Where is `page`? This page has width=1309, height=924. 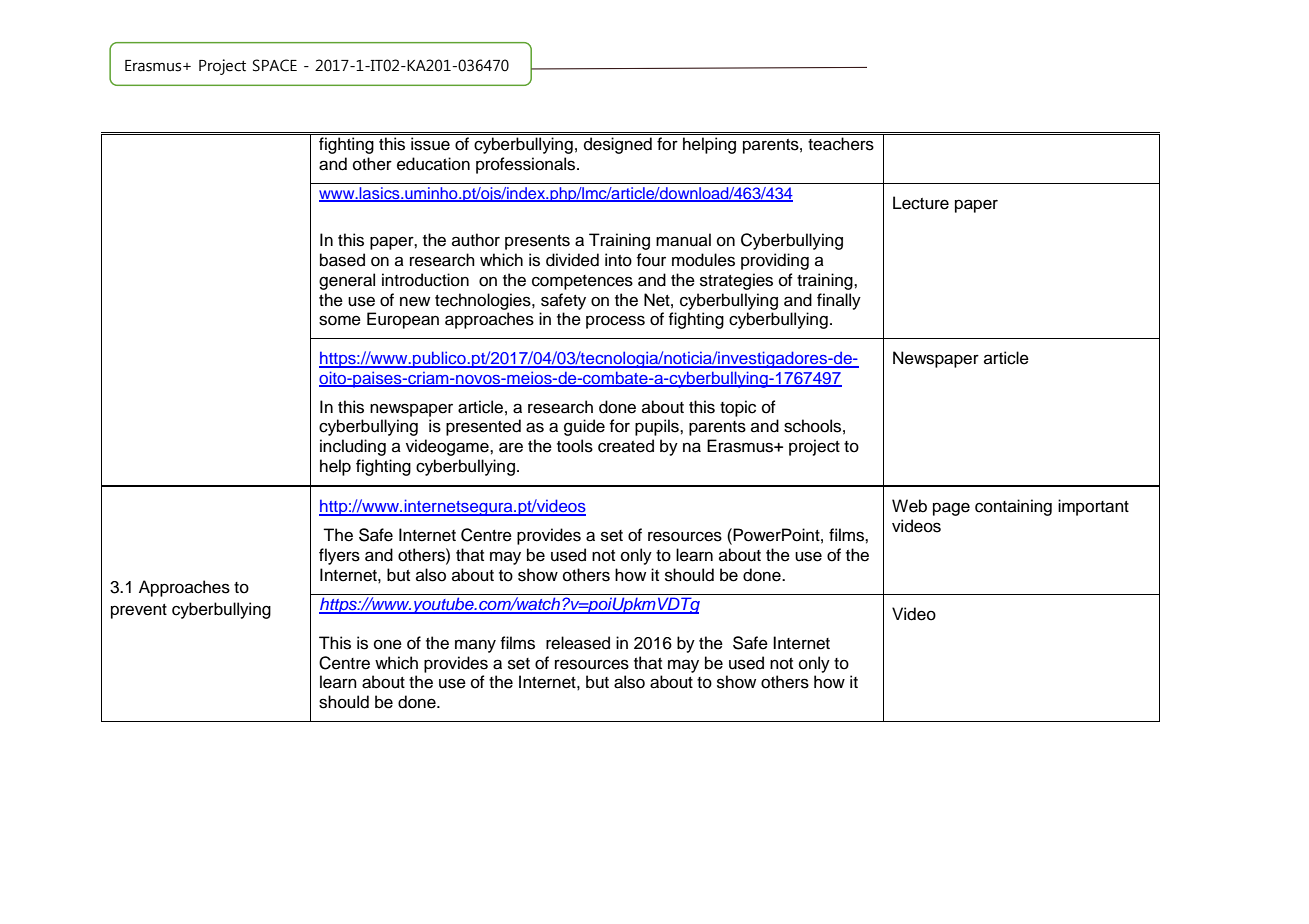 page is located at coordinates (951, 509).
